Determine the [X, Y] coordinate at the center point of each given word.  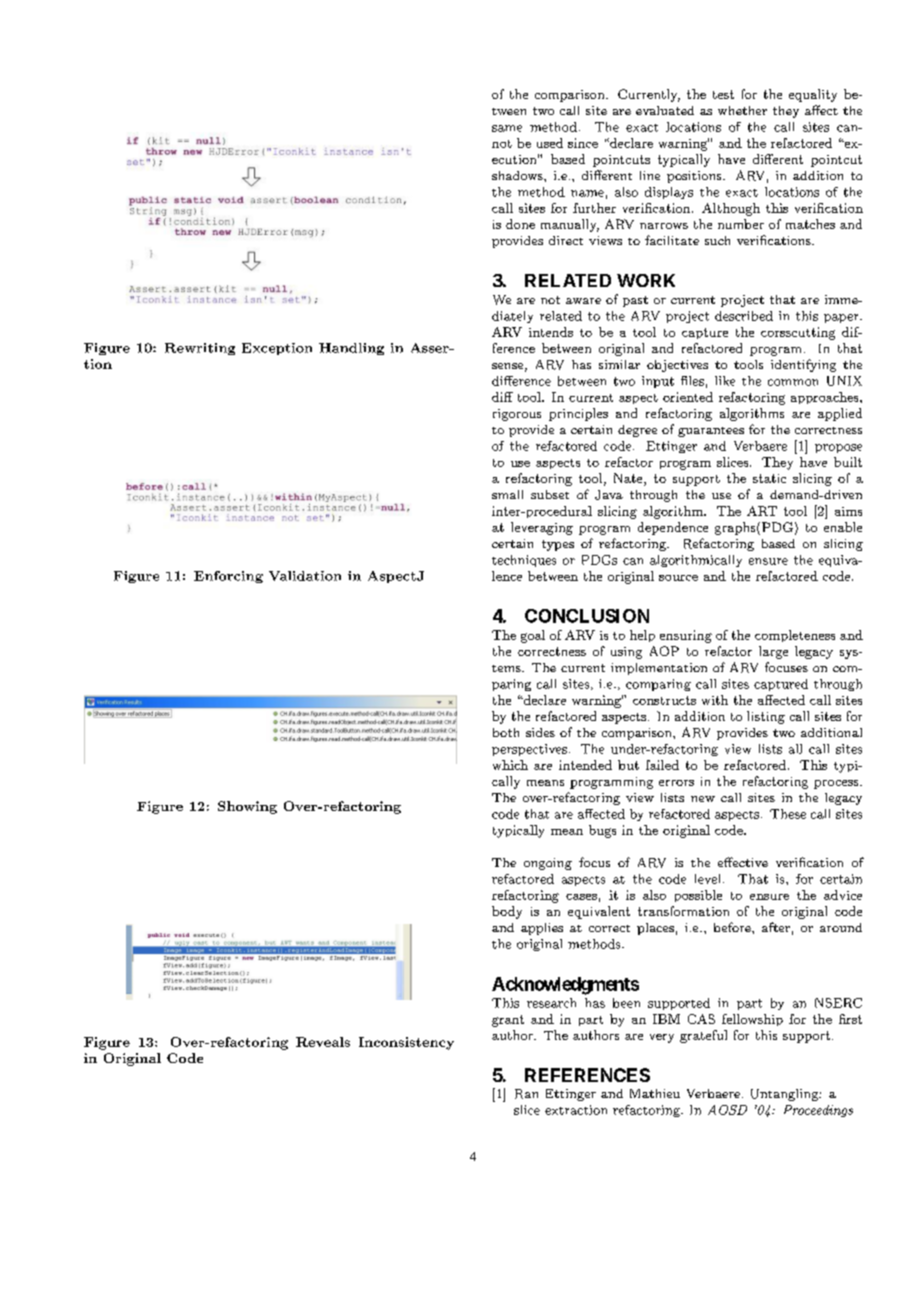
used [550, 143]
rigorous [517, 415]
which [510, 765]
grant [508, 1021]
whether [742, 110]
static [769, 478]
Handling [351, 349]
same [507, 128]
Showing [247, 807]
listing [766, 717]
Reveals [323, 1042]
